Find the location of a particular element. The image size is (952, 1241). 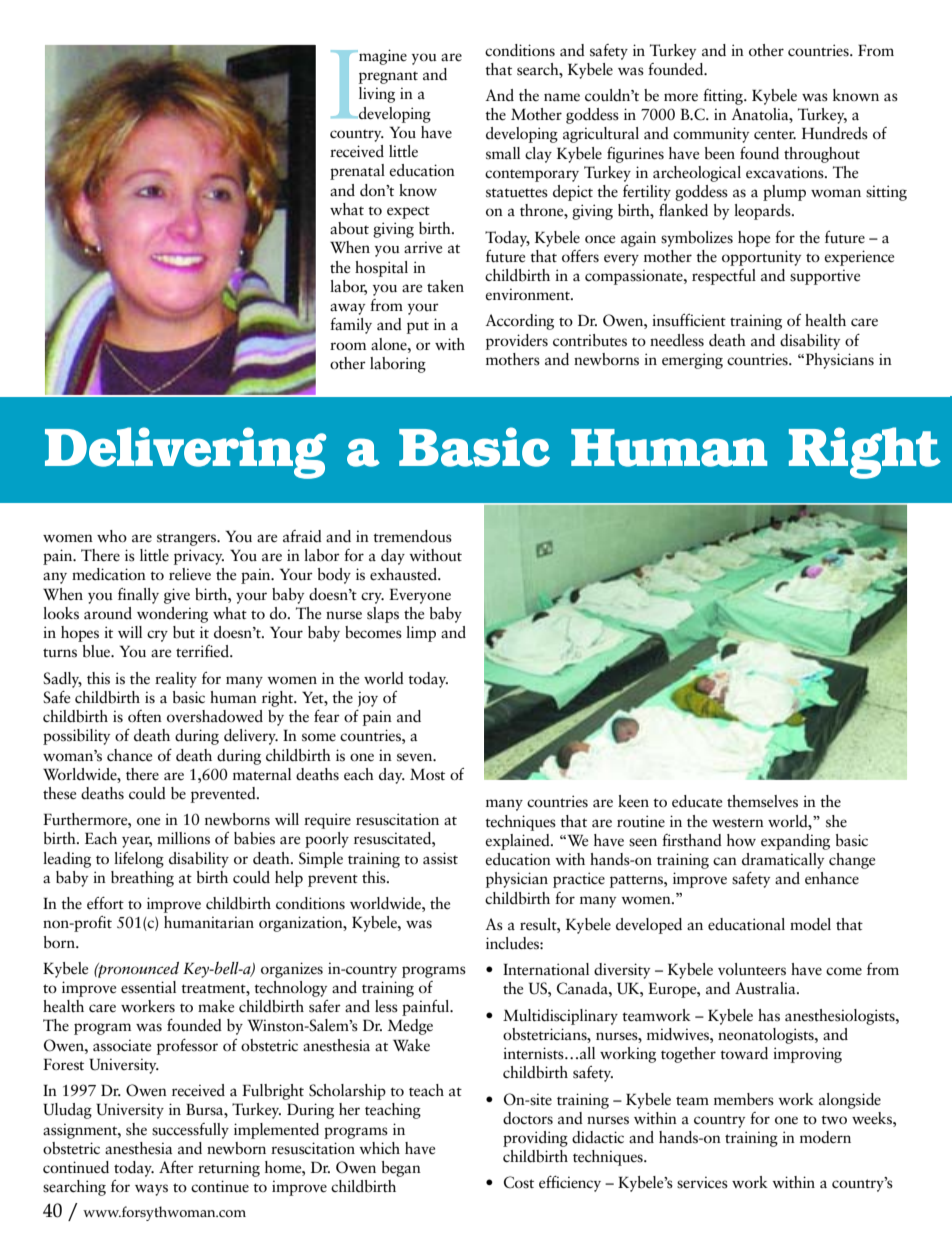

center is located at coordinates (775, 135).
